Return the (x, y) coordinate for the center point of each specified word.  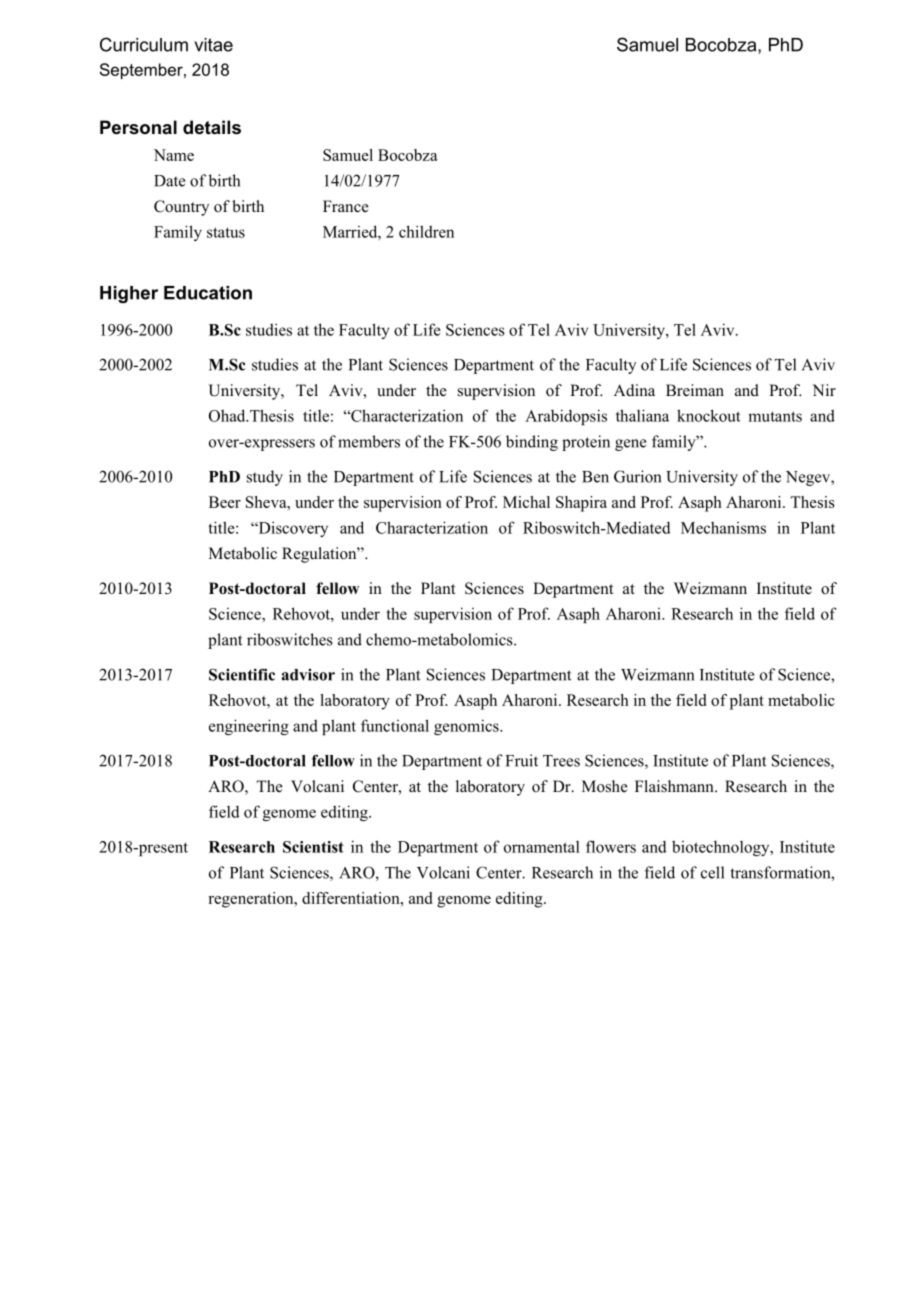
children (426, 231)
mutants (775, 416)
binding (532, 443)
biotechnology (722, 848)
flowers (611, 846)
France (346, 206)
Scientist (313, 847)
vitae (214, 45)
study (265, 478)
